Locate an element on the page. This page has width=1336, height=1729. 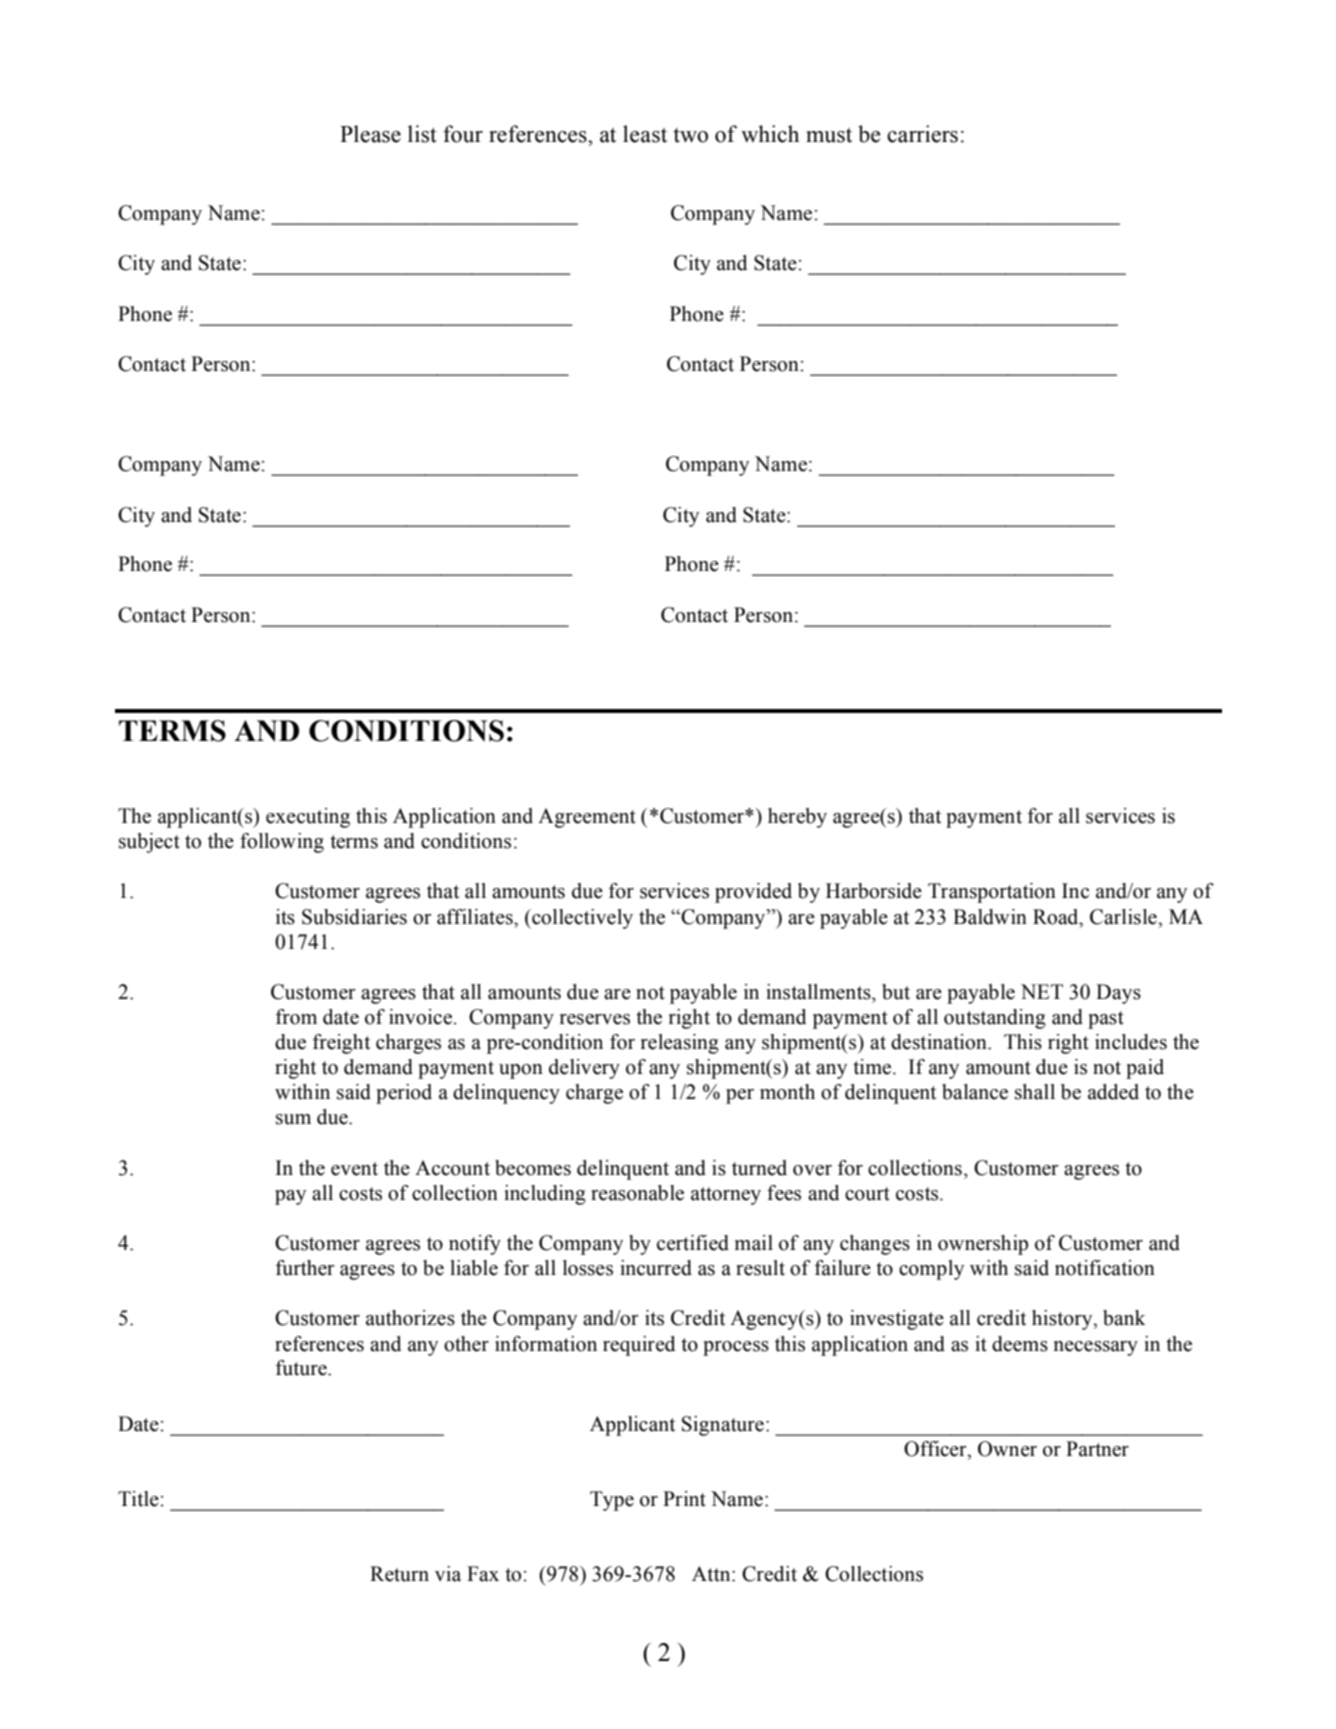
Please is located at coordinates (370, 134).
